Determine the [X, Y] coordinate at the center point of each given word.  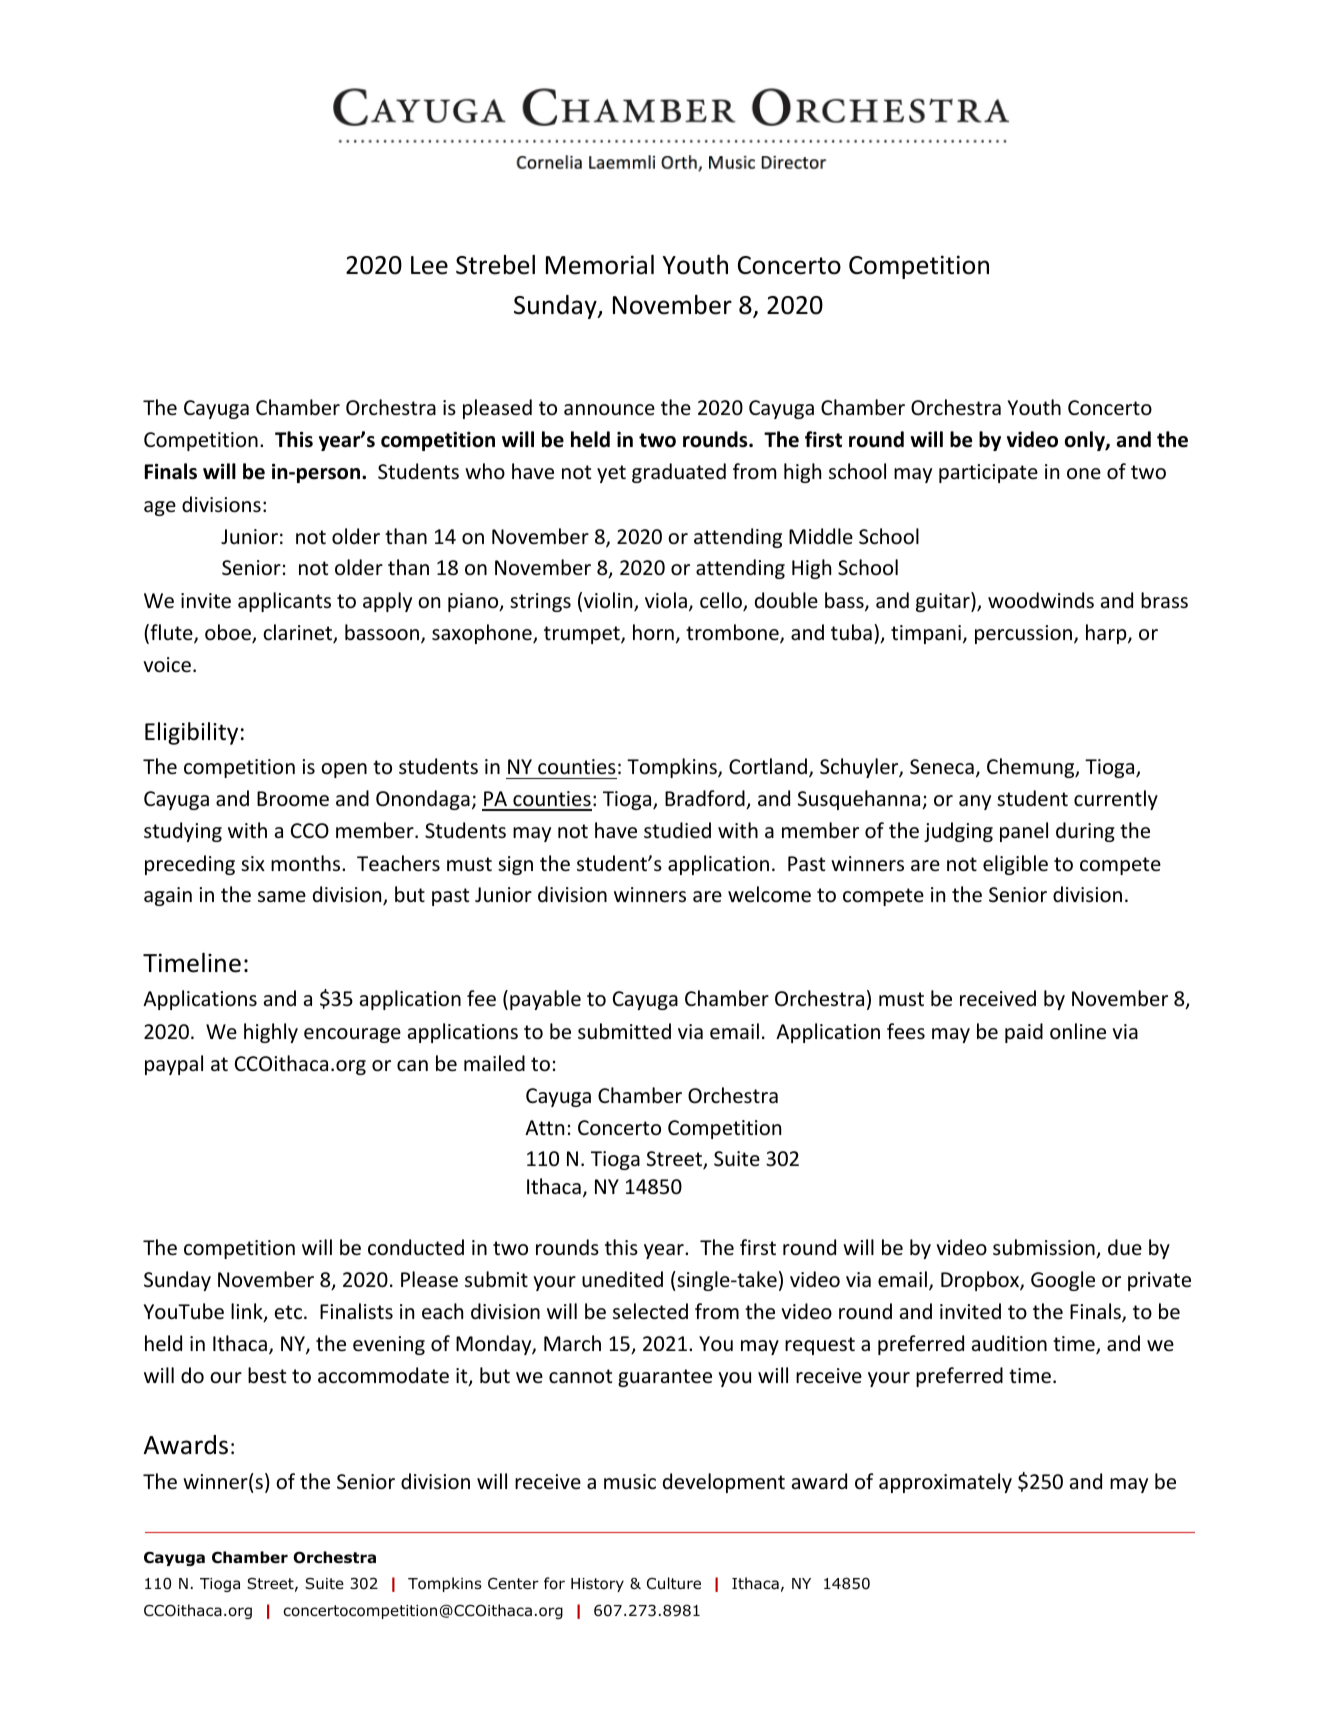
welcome [769, 894]
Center [513, 1583]
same [282, 896]
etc [288, 1312]
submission [1045, 1248]
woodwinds [1041, 600]
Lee [429, 265]
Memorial [600, 265]
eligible [1015, 865]
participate [988, 473]
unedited [622, 1279]
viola [666, 600]
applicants [284, 602]
